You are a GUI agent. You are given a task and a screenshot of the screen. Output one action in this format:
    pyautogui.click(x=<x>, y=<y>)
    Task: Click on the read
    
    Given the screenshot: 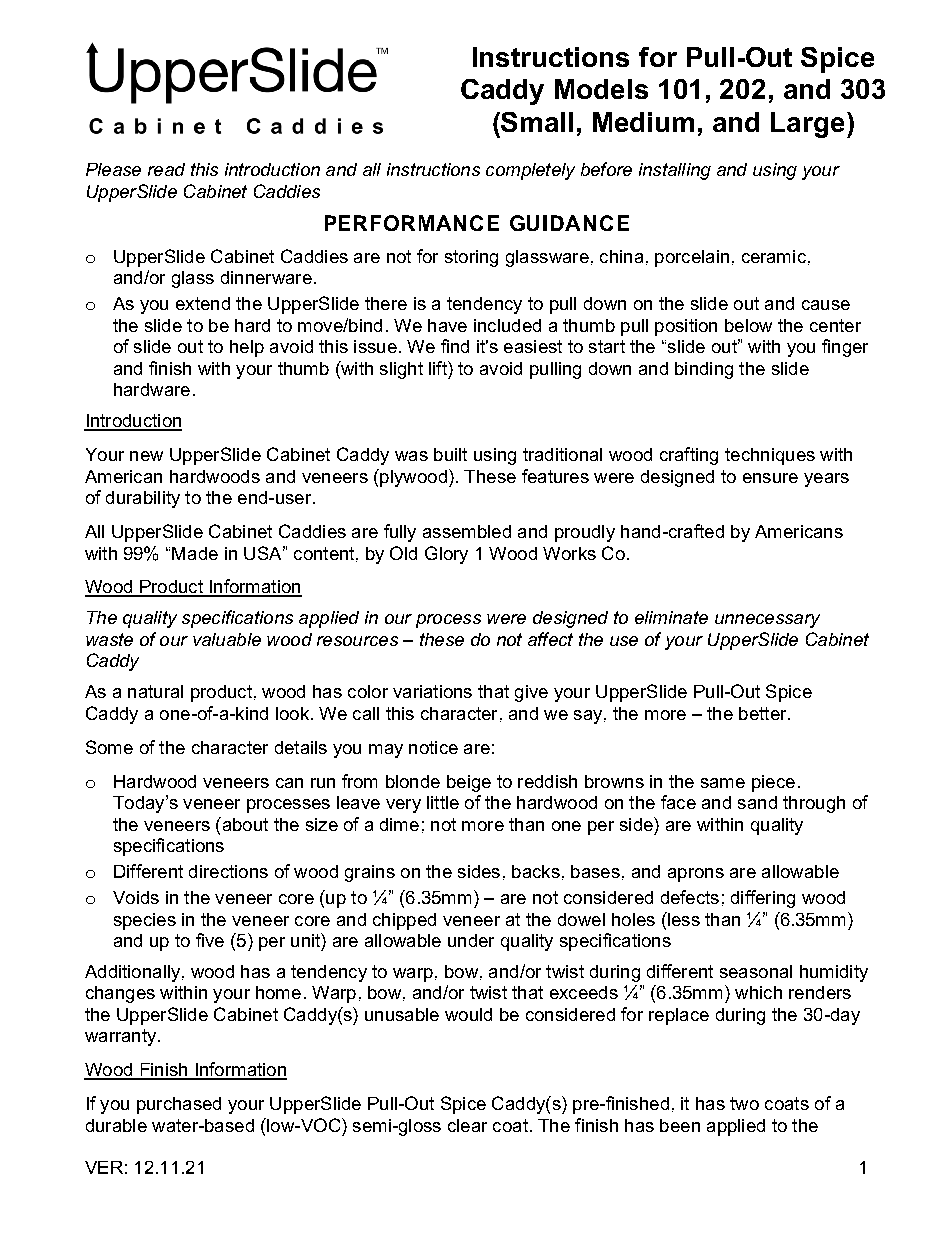 What is the action you would take?
    pyautogui.click(x=166, y=169)
